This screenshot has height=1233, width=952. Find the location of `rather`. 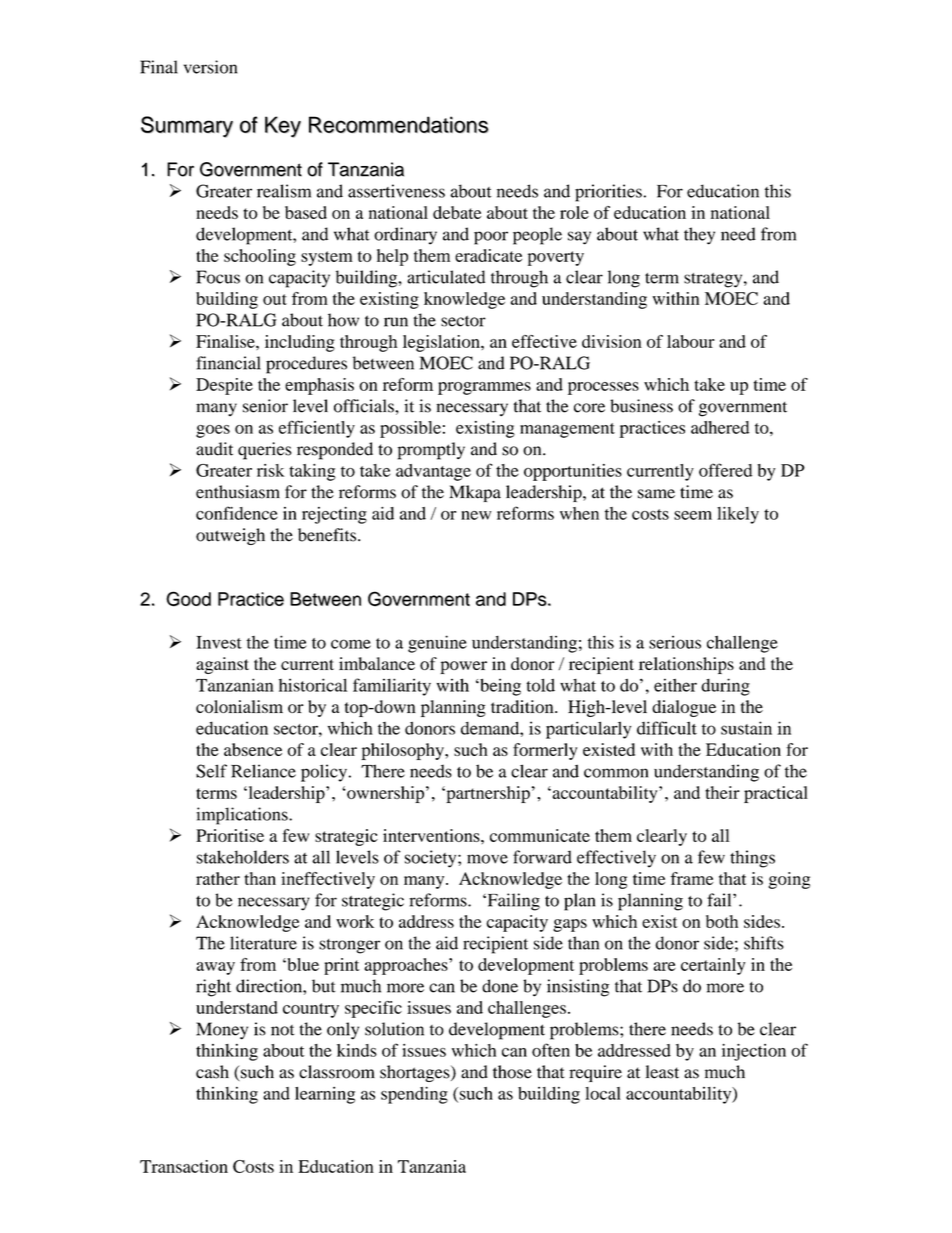

rather is located at coordinates (218, 878).
